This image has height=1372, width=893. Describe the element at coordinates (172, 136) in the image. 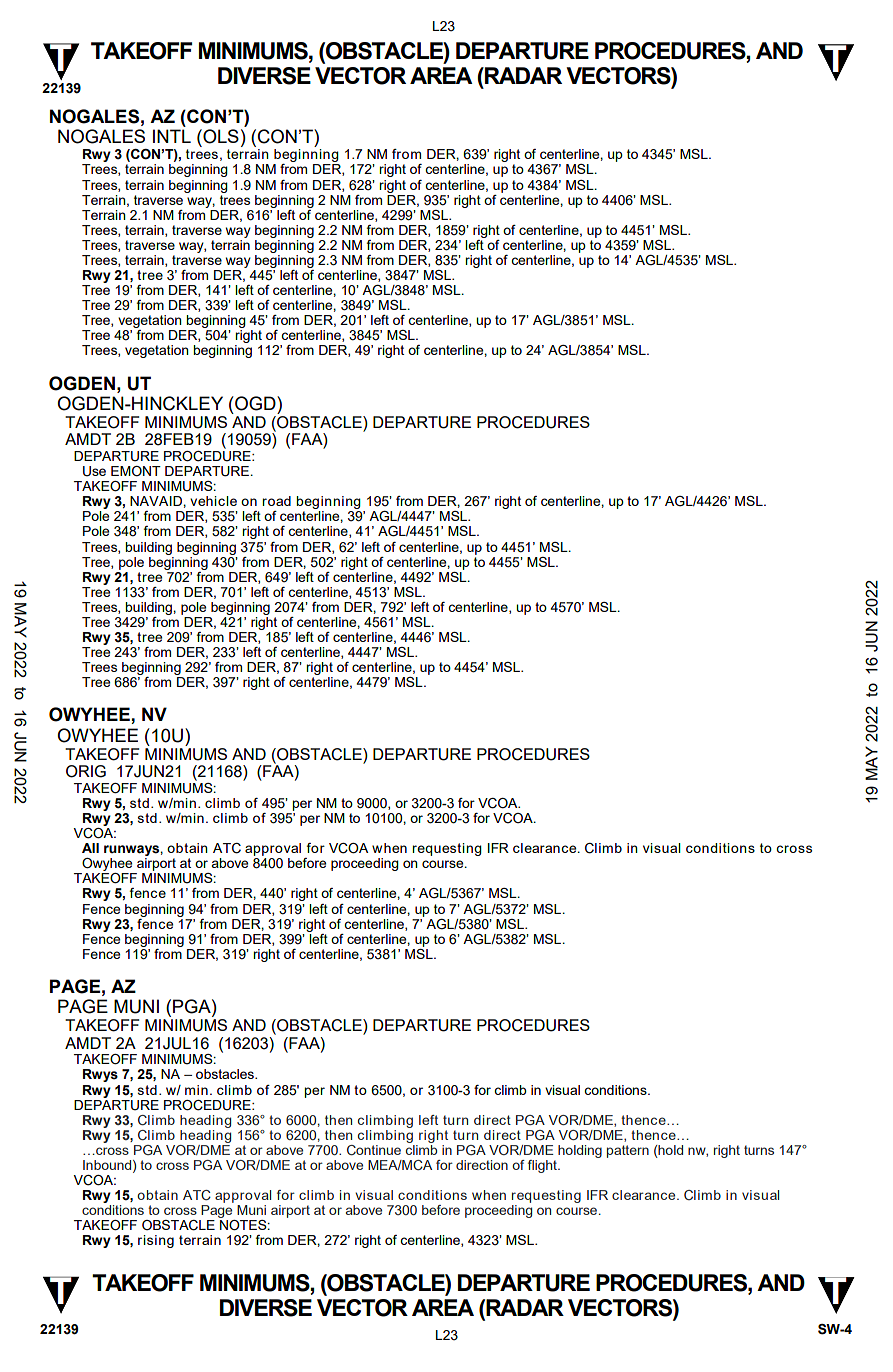

I see `INTL` at that location.
